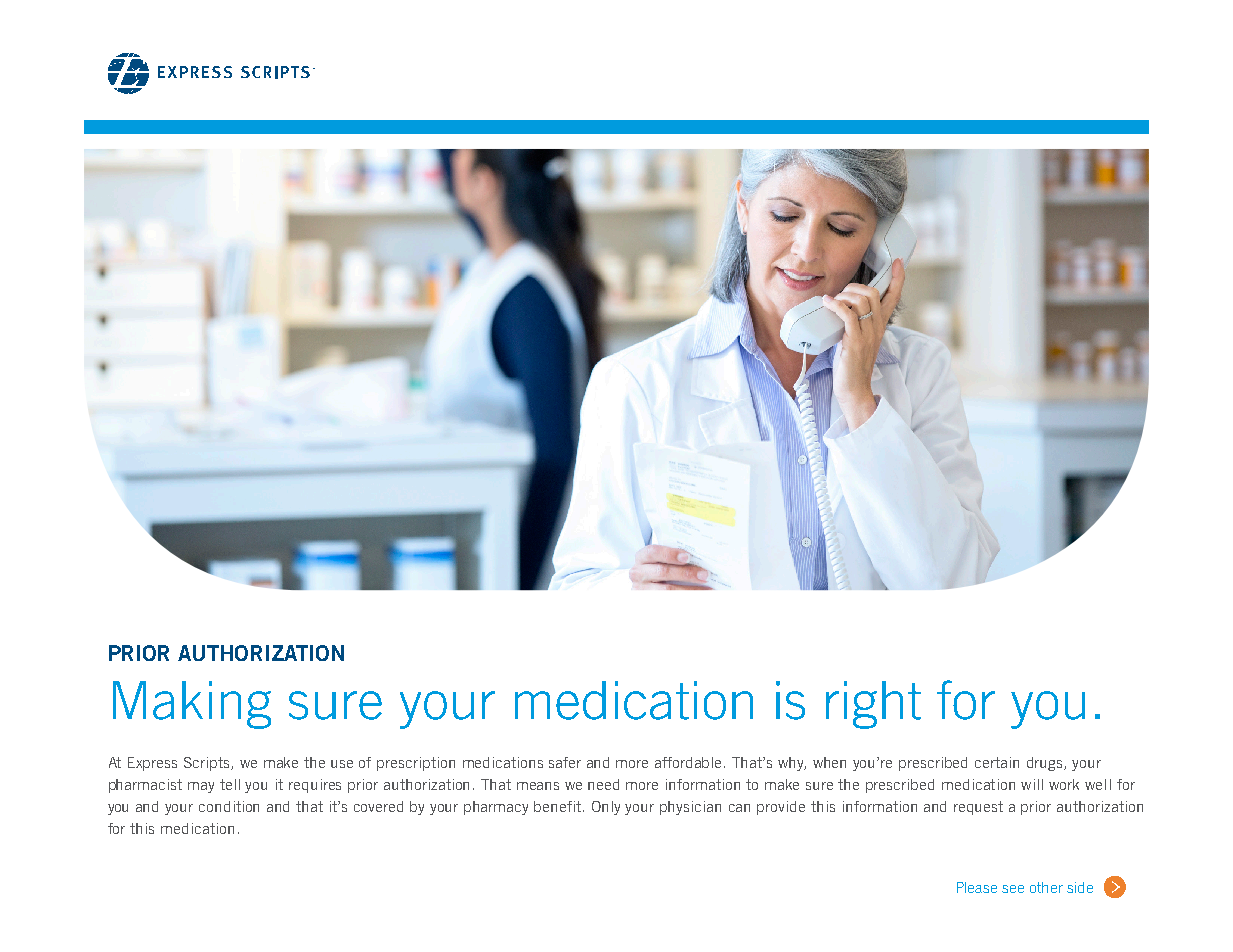  What do you see at coordinates (1046, 887) in the screenshot?
I see `other` at bounding box center [1046, 887].
